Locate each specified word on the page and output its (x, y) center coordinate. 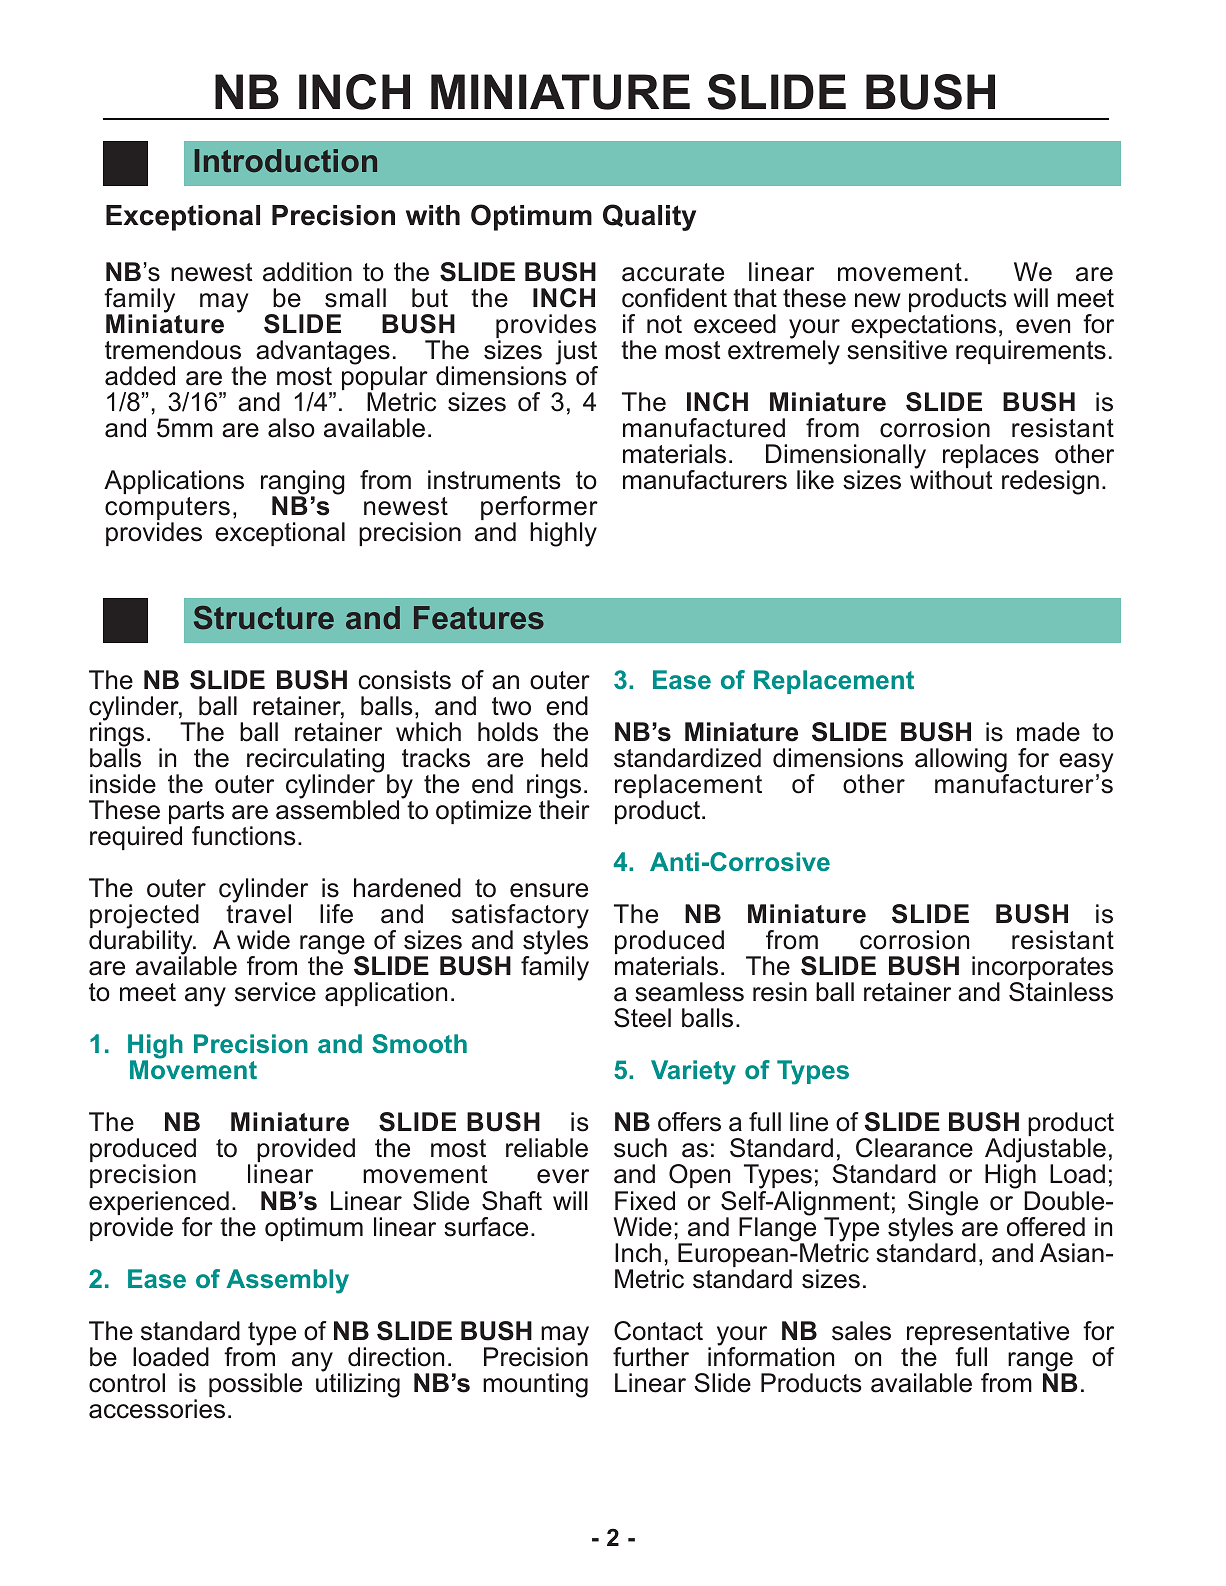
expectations (923, 327)
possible (255, 1385)
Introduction (286, 161)
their (564, 809)
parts (196, 814)
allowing (962, 761)
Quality (649, 217)
